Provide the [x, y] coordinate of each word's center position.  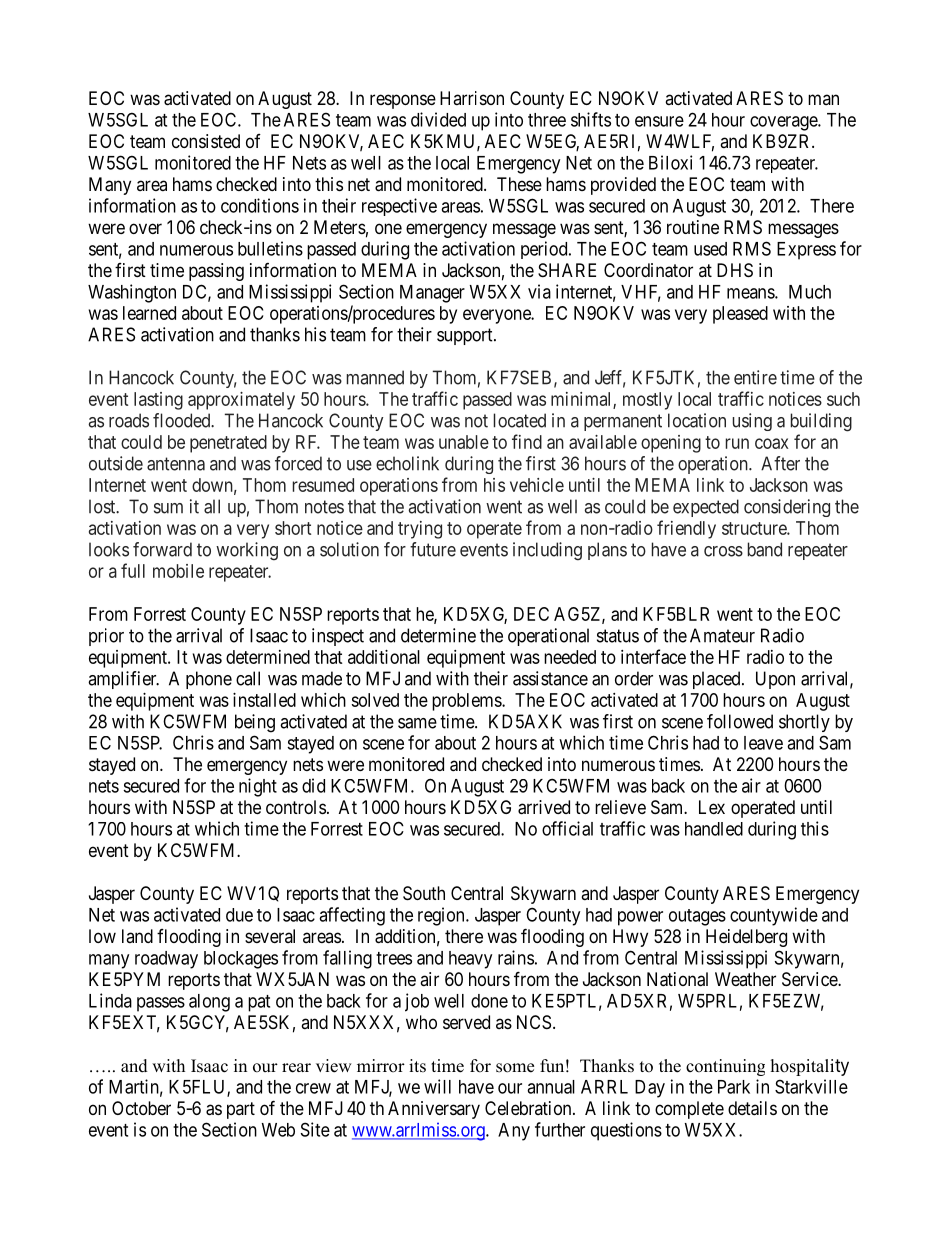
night [258, 787]
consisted [206, 141]
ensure [659, 121]
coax [772, 443]
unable [464, 442]
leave [763, 743]
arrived [544, 807]
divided [438, 119]
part [241, 1110]
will [437, 1086]
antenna [176, 464]
